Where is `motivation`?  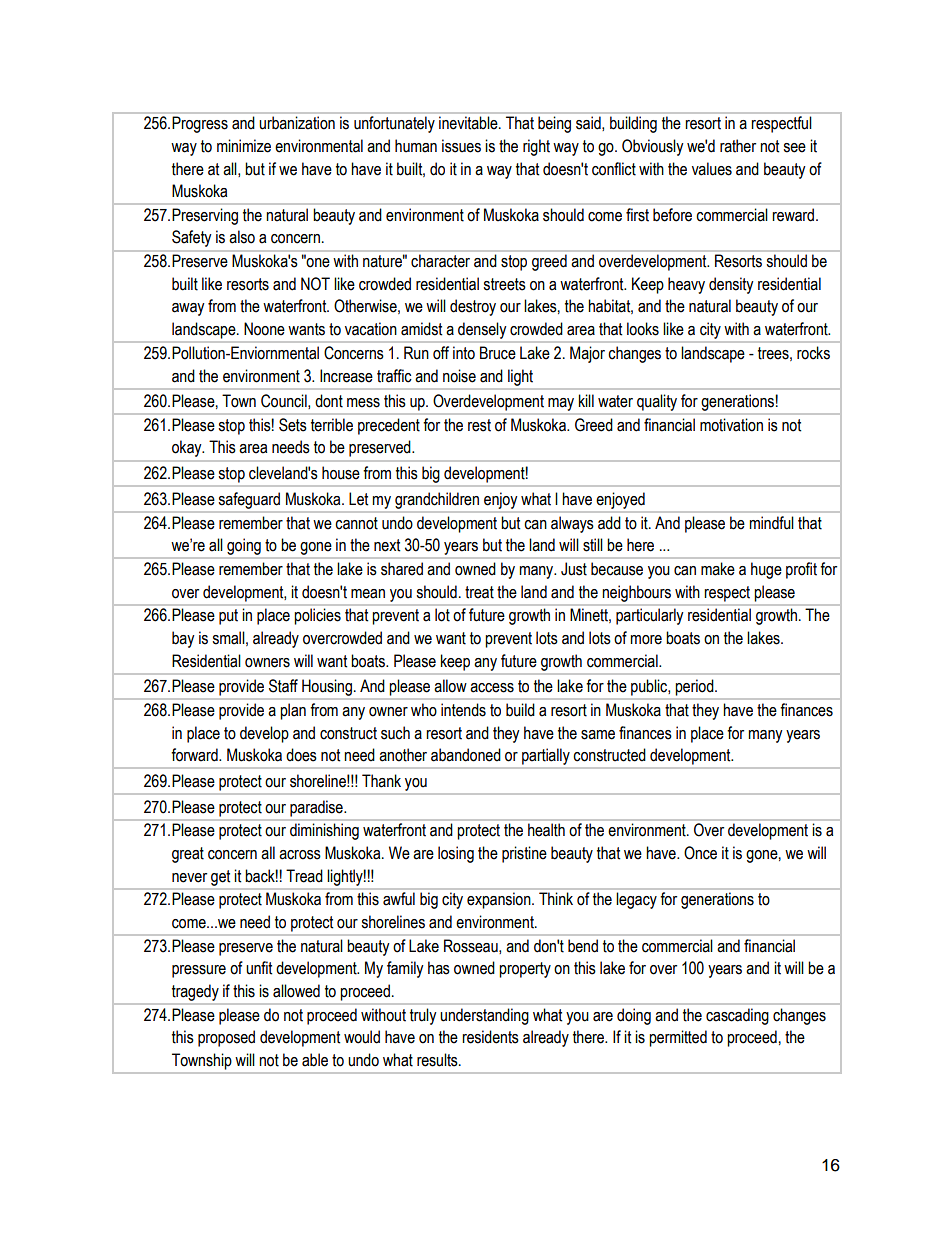
motivation is located at coordinates (731, 425).
